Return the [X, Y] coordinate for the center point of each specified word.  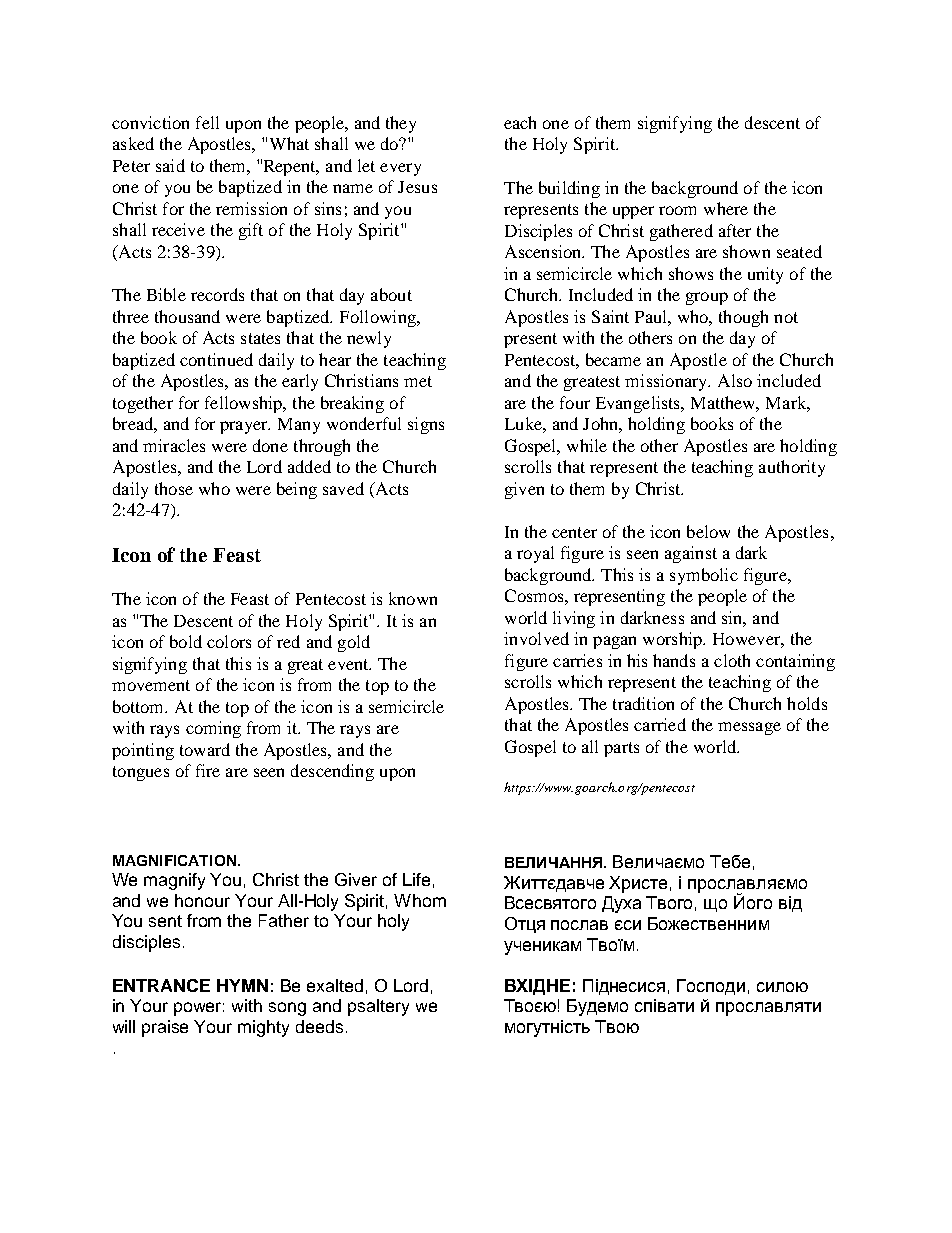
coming [213, 729]
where [726, 208]
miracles [174, 445]
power [199, 1009]
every [400, 169]
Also [735, 380]
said [170, 165]
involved [536, 638]
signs [426, 425]
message [749, 728]
